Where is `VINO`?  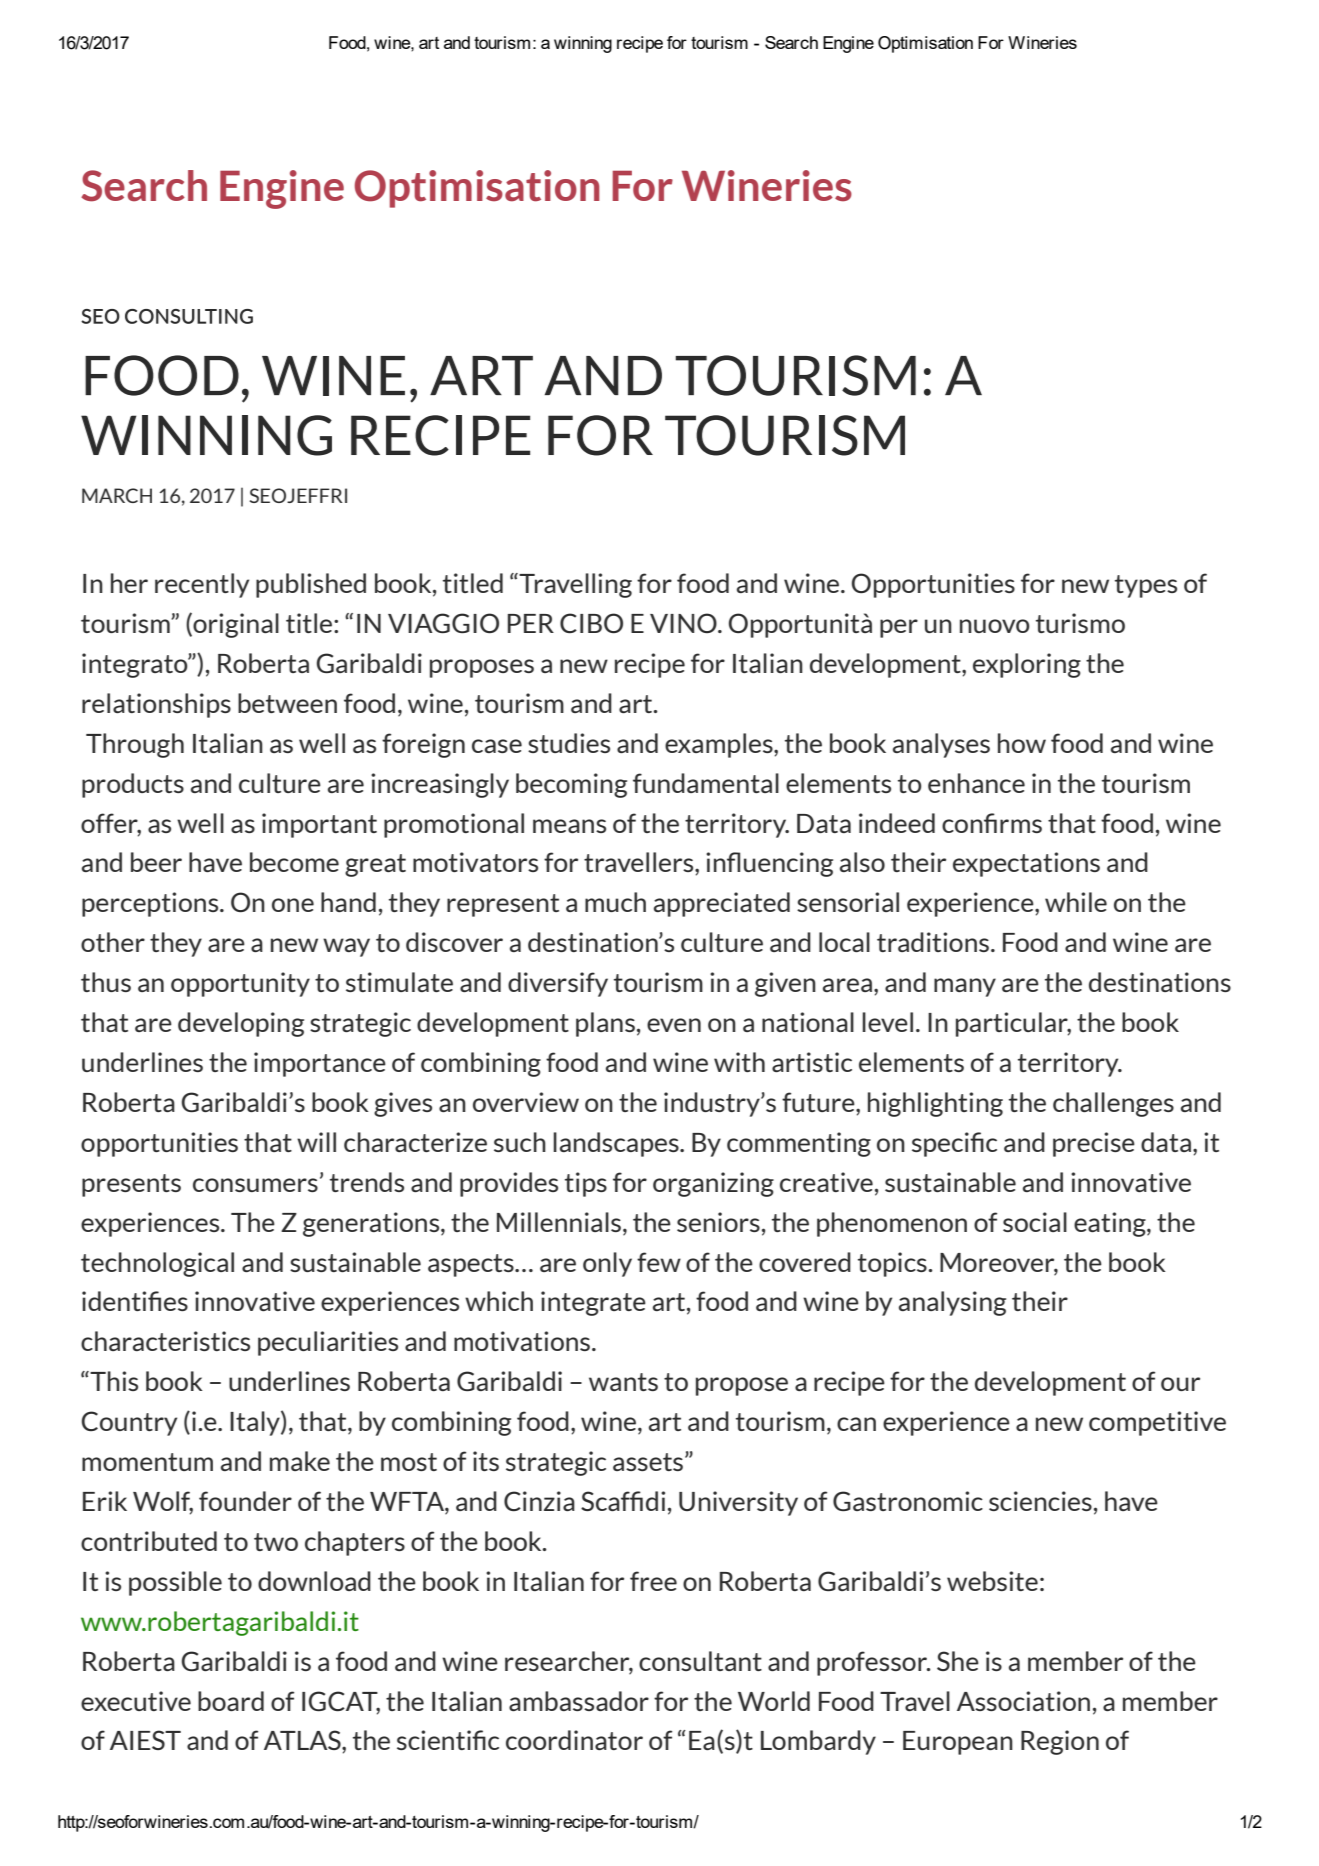
VINO is located at coordinates (684, 623).
